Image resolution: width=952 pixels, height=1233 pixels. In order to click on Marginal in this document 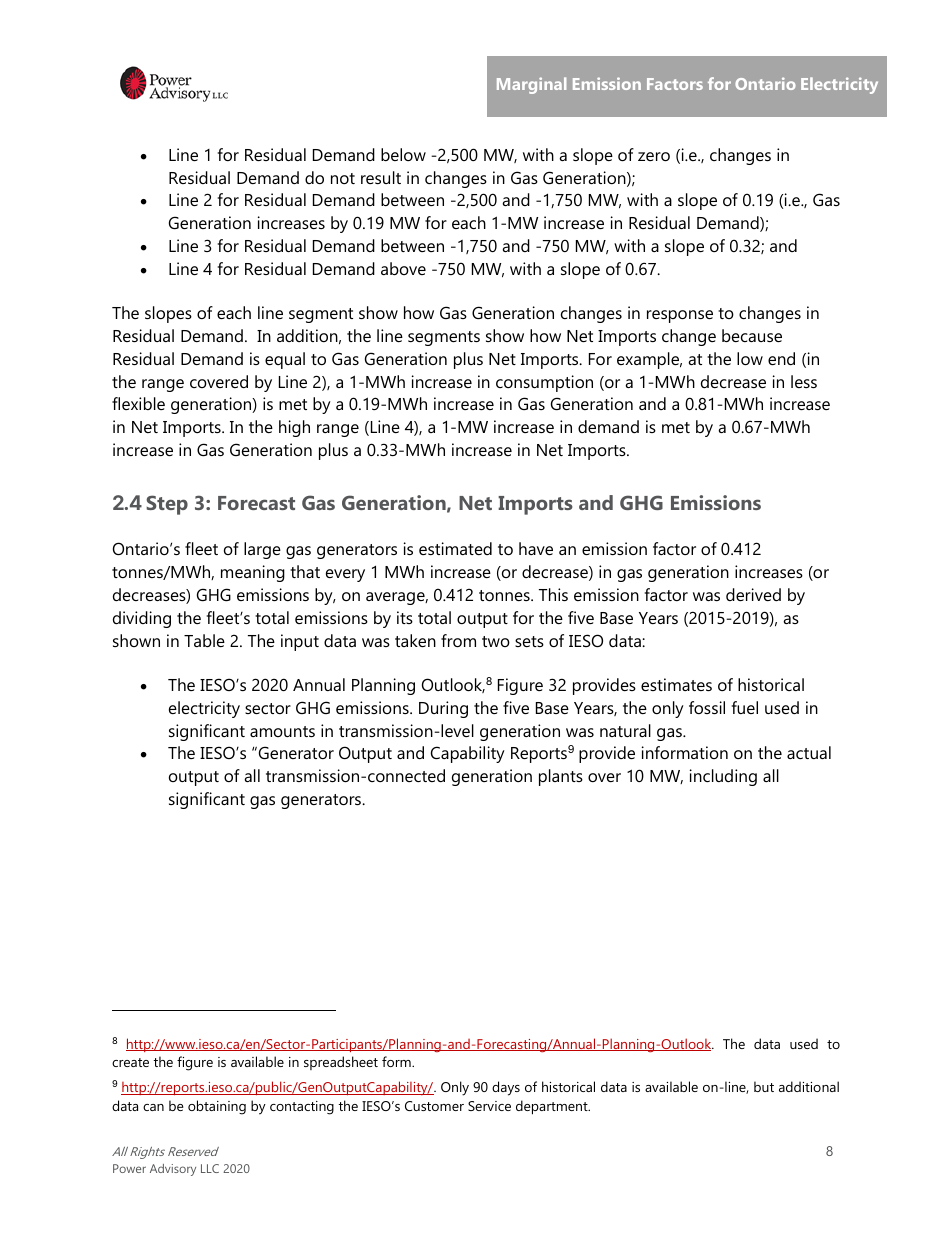, I will do `click(531, 85)`.
